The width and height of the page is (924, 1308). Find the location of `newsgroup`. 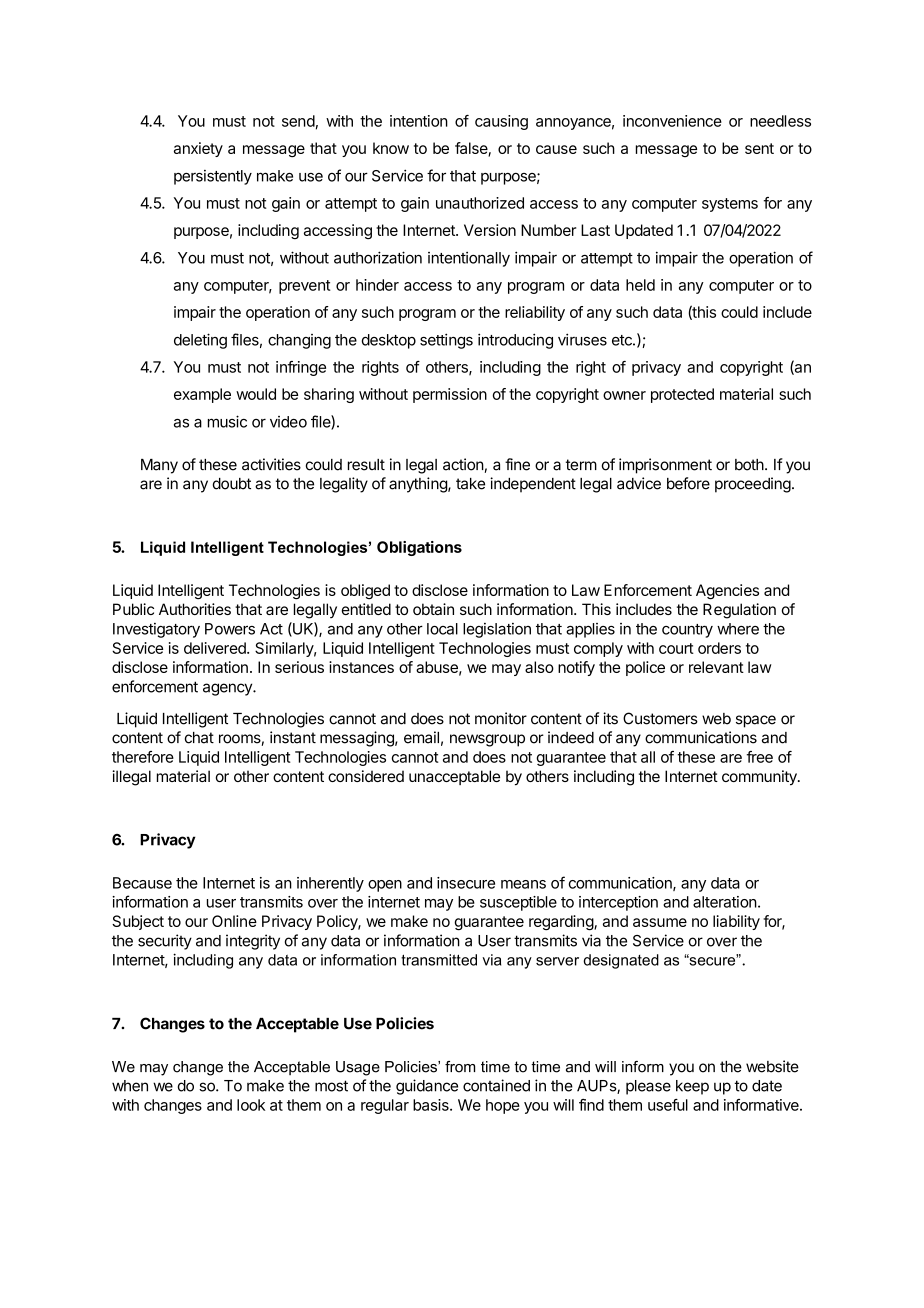

newsgroup is located at coordinates (487, 740).
